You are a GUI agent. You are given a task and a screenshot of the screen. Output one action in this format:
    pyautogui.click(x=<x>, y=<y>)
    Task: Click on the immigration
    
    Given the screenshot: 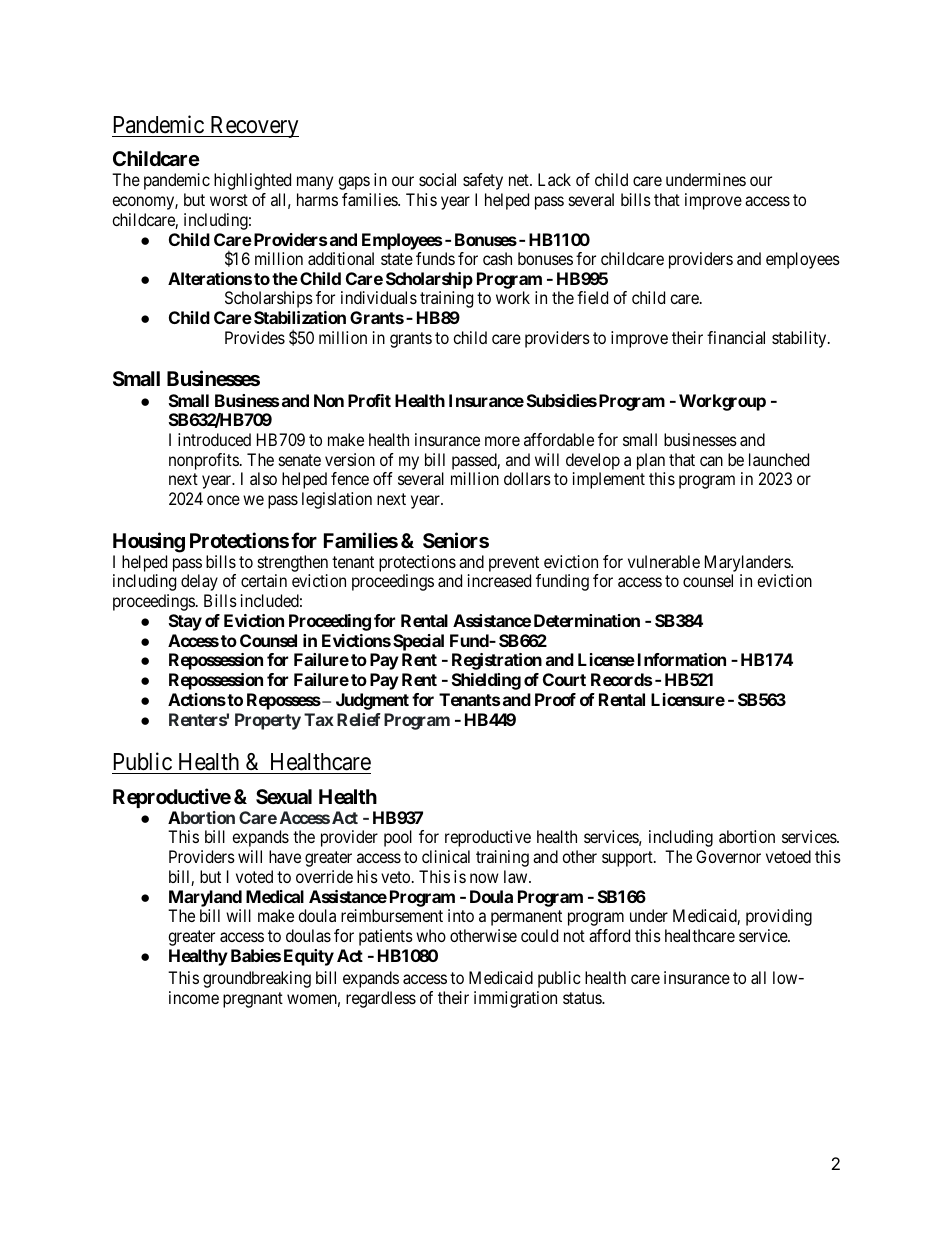 What is the action you would take?
    pyautogui.click(x=515, y=999)
